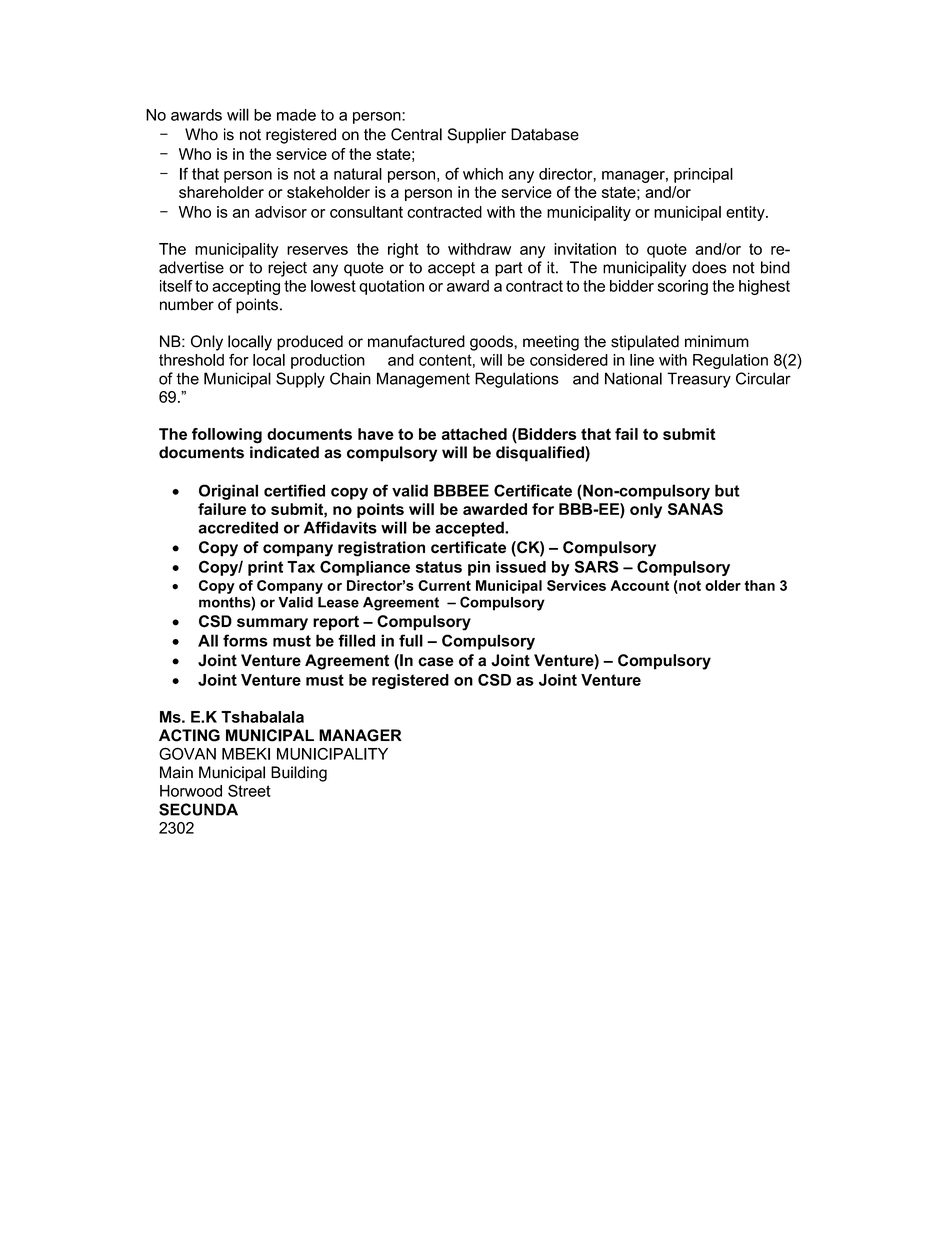  Describe the element at coordinates (759, 585) in the image. I see `than` at that location.
